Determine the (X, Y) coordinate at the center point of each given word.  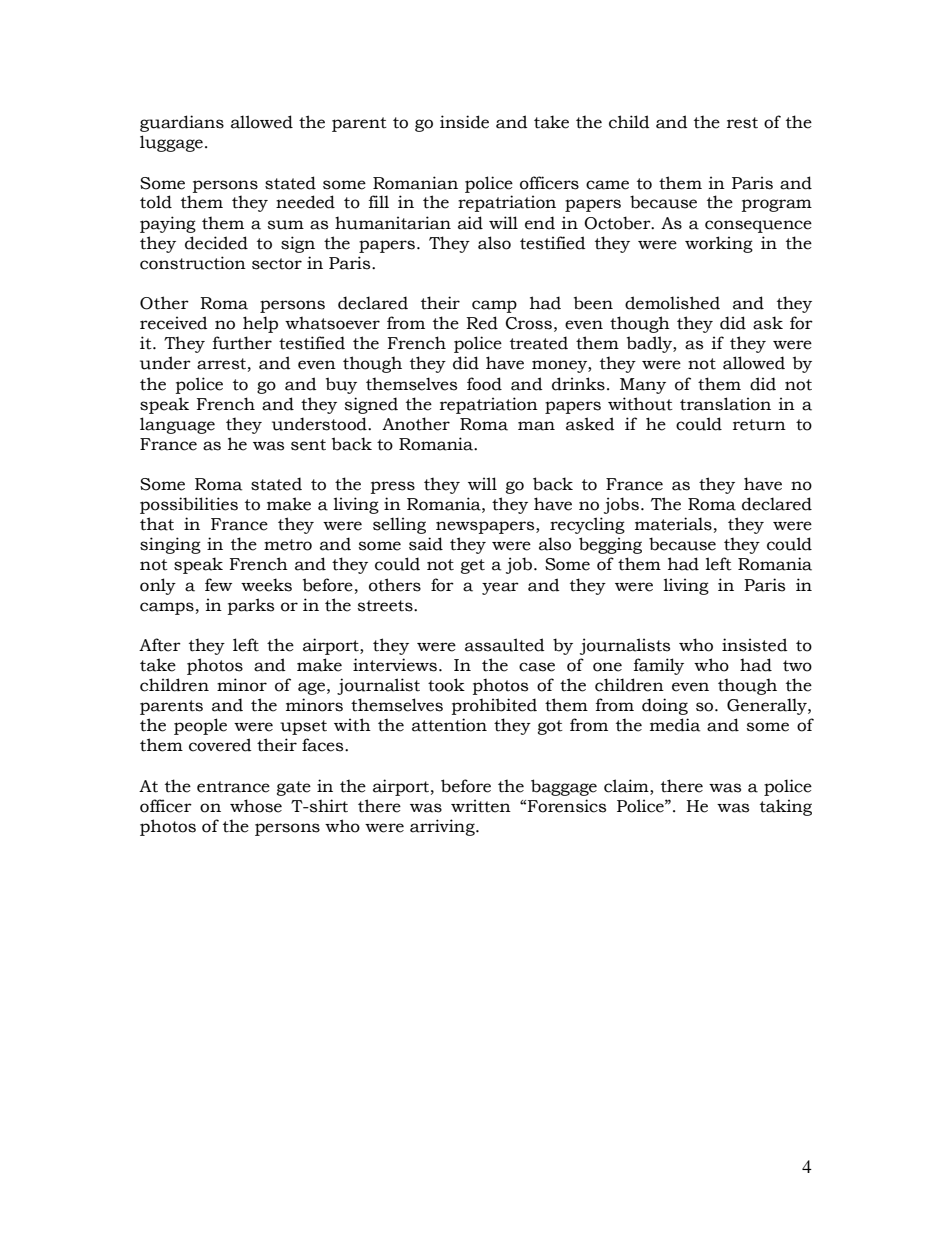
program (777, 205)
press (393, 487)
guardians (182, 123)
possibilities (189, 505)
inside (464, 122)
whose (256, 806)
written (481, 806)
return (759, 425)
